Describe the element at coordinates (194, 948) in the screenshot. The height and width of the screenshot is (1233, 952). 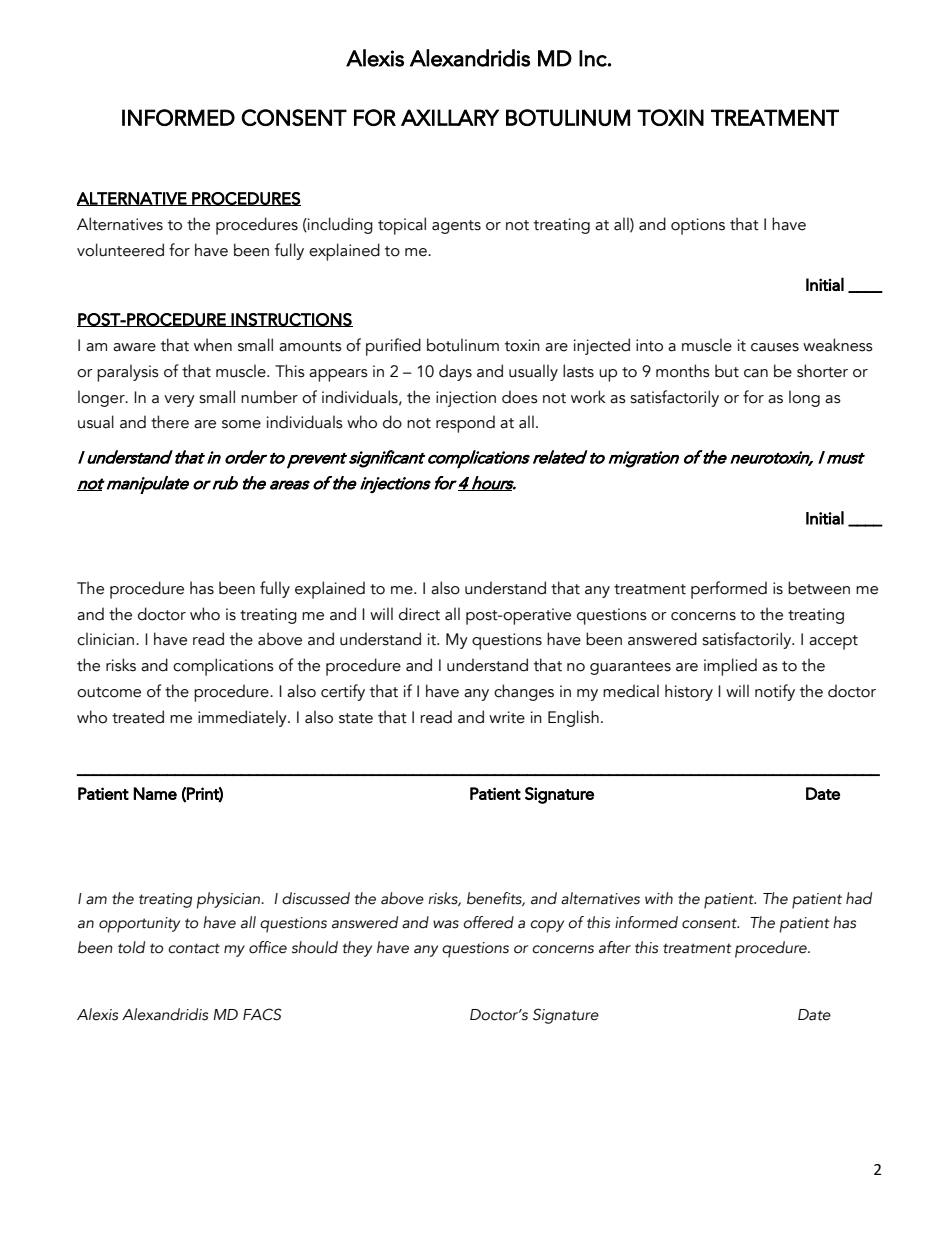
I see `contact` at that location.
